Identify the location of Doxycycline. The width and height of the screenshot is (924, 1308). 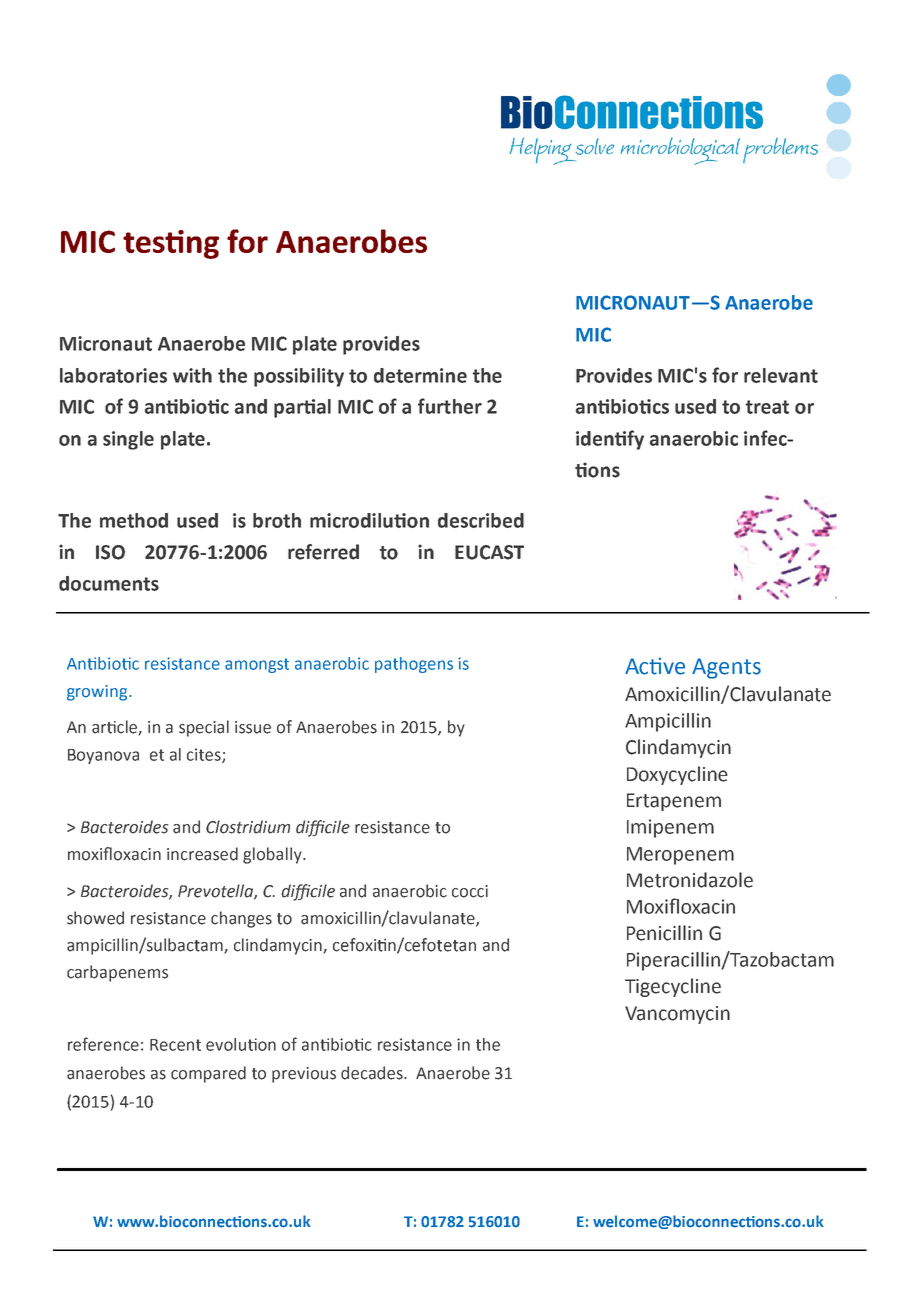
(677, 775).
